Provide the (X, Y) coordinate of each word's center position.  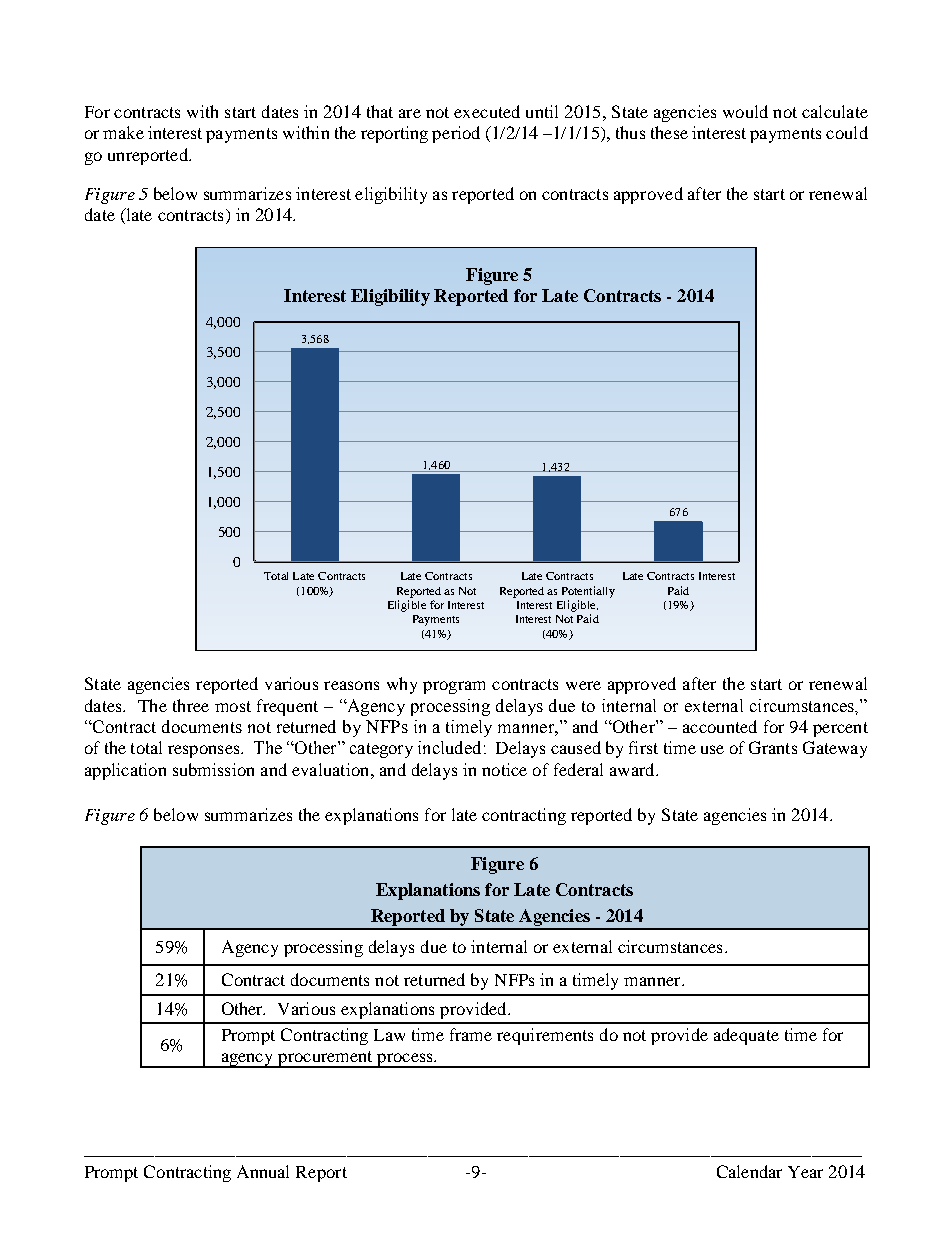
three (191, 705)
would (745, 111)
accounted (720, 726)
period (456, 134)
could (847, 132)
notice (504, 769)
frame (471, 1034)
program (454, 687)
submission (213, 769)
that (380, 111)
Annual (263, 1171)
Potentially (588, 592)
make (123, 132)
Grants (773, 747)
